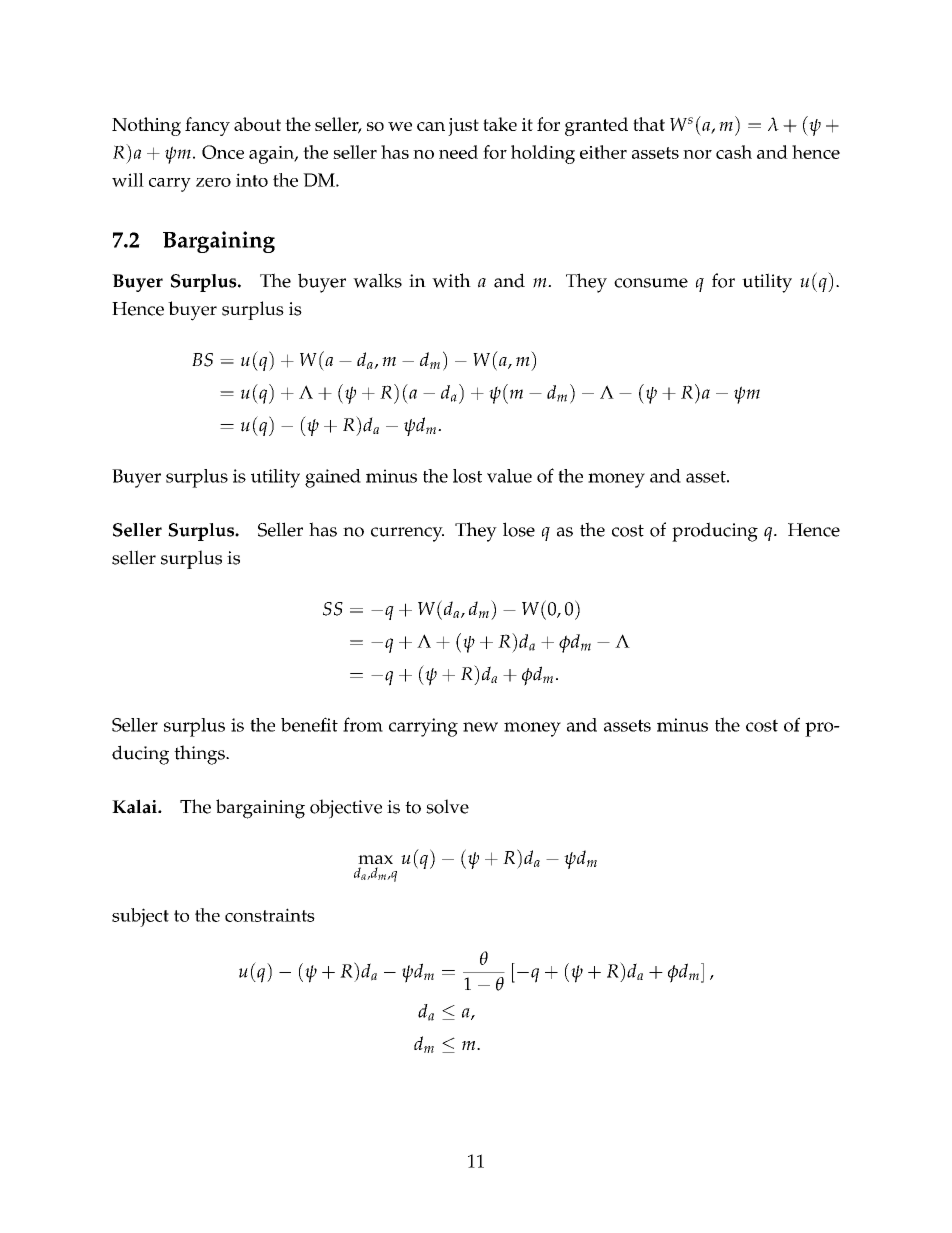  Describe the element at coordinates (447, 806) in the screenshot. I see `solve` at that location.
